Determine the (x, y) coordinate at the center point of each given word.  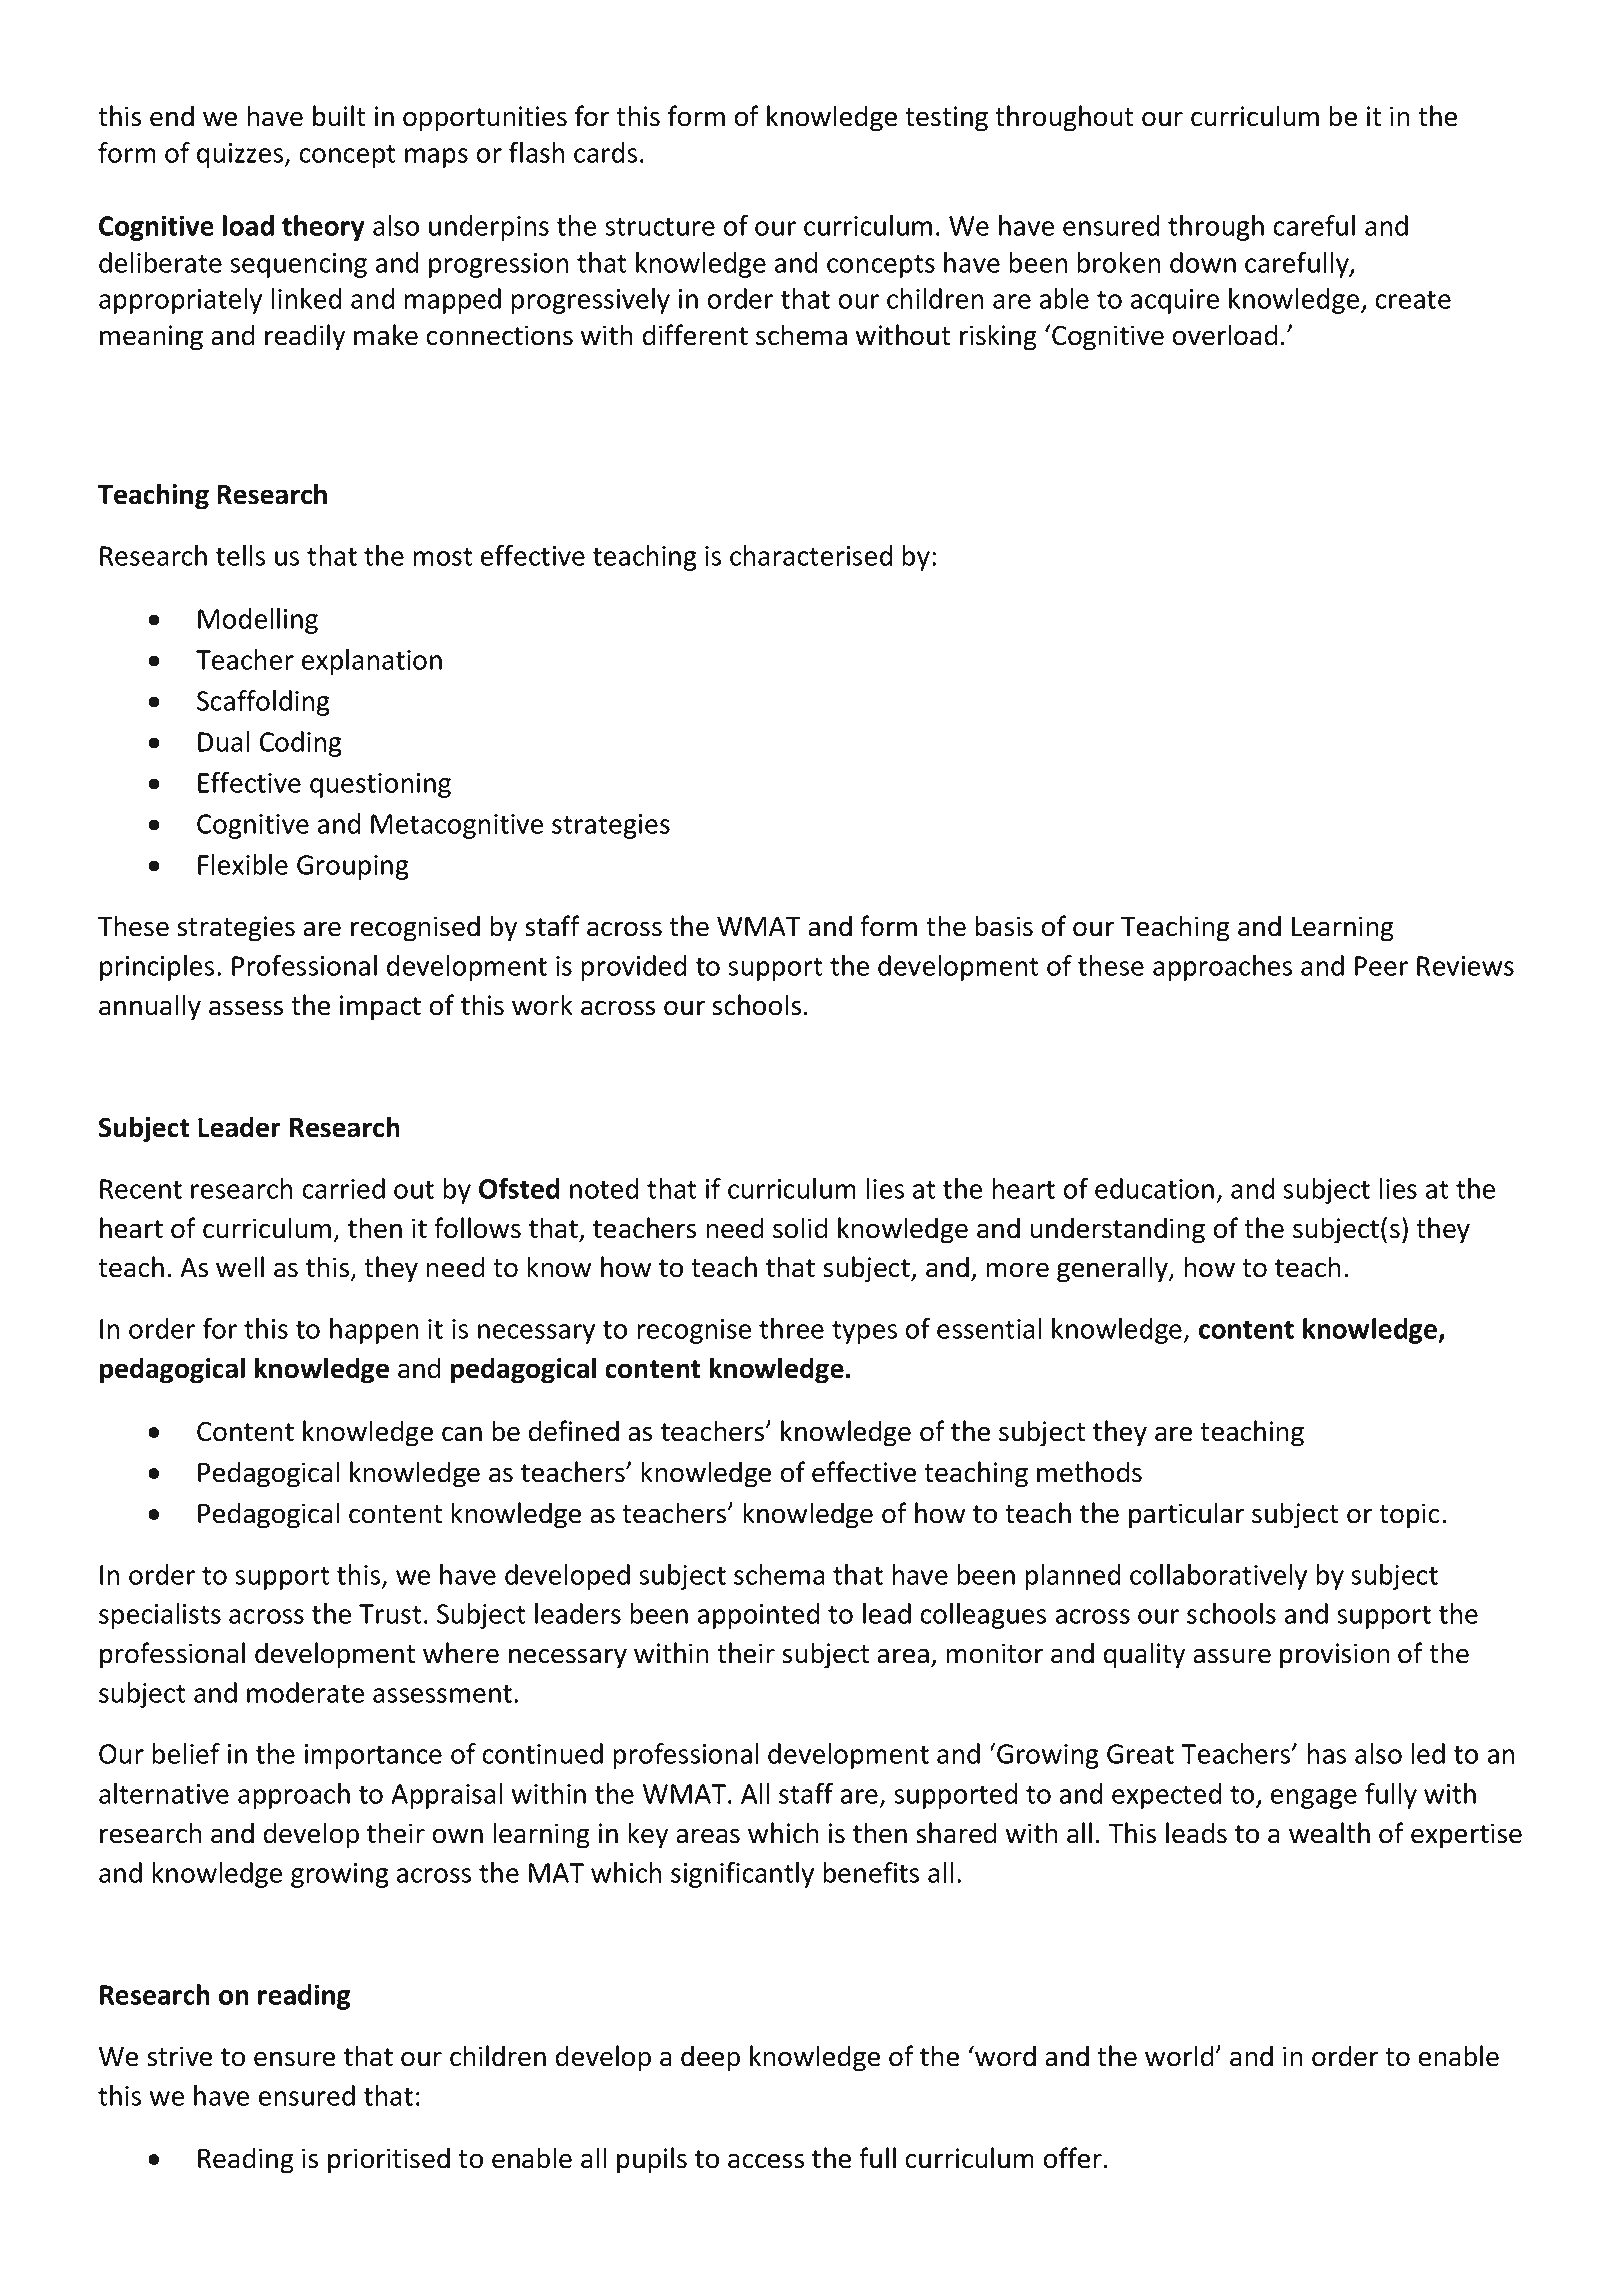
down (1203, 262)
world (1180, 2056)
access (766, 2161)
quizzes (241, 155)
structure (660, 227)
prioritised (389, 2160)
